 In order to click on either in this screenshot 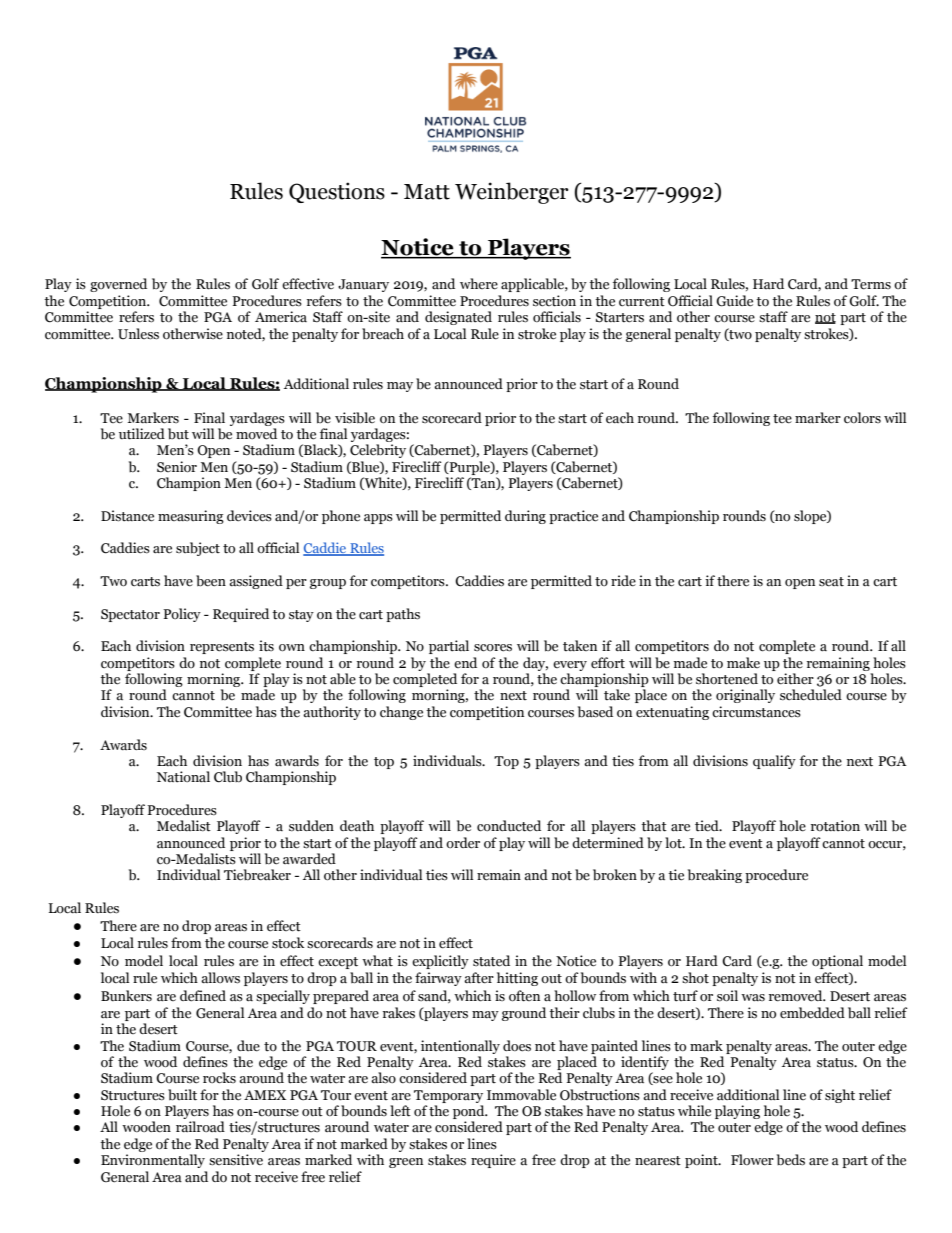, I will do `click(795, 679)`.
